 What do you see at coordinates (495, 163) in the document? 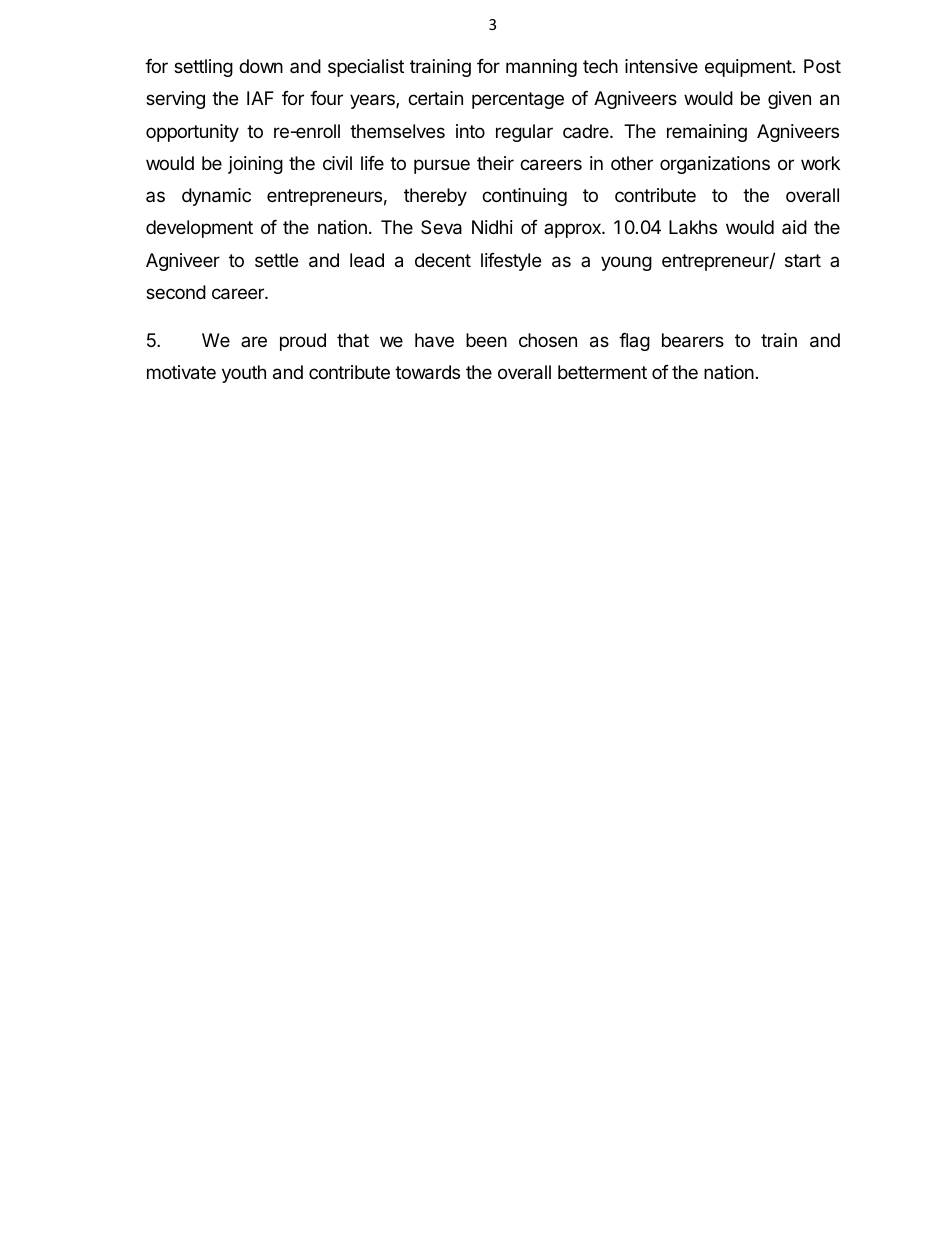
I see `their` at bounding box center [495, 163].
